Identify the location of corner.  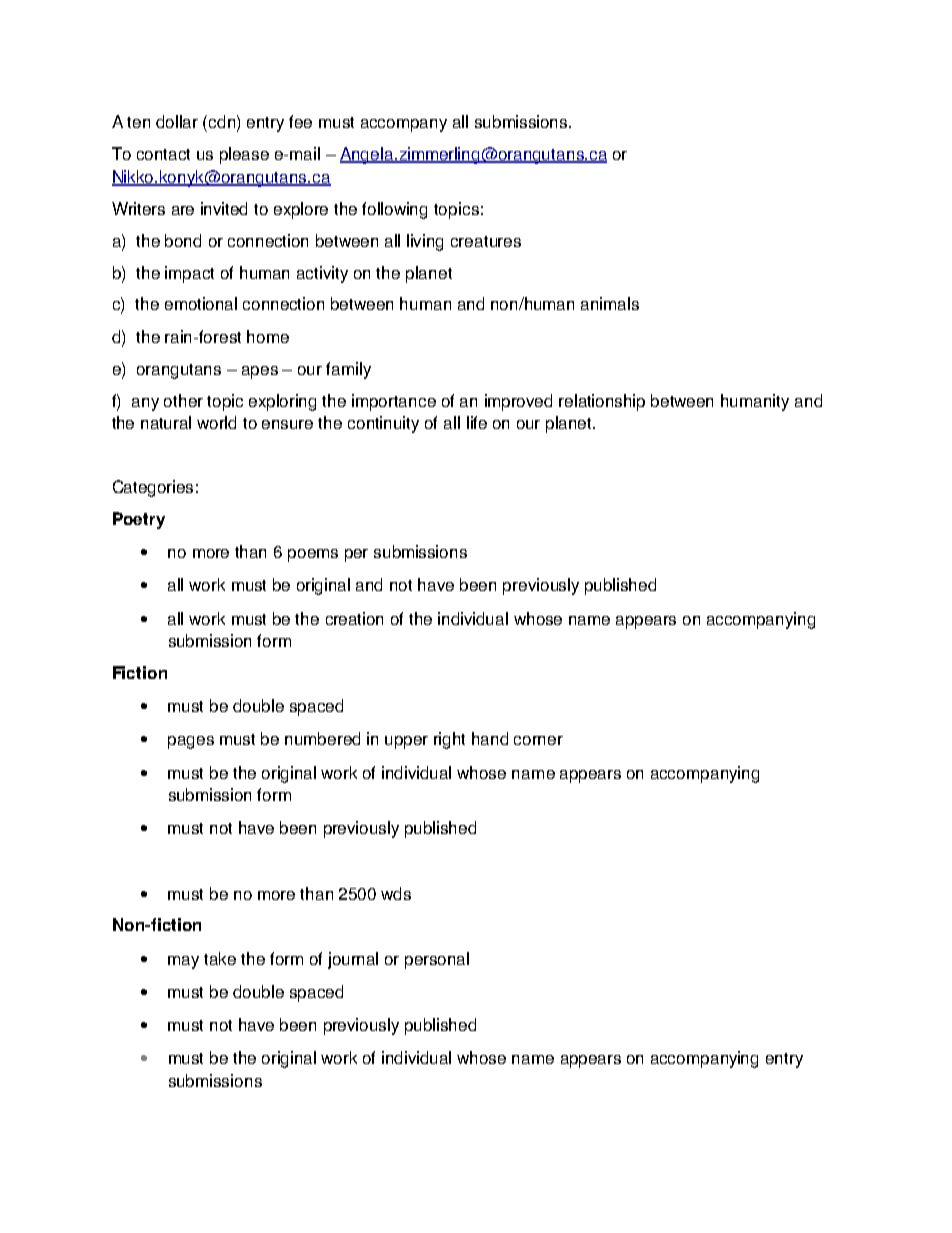
(538, 740).
